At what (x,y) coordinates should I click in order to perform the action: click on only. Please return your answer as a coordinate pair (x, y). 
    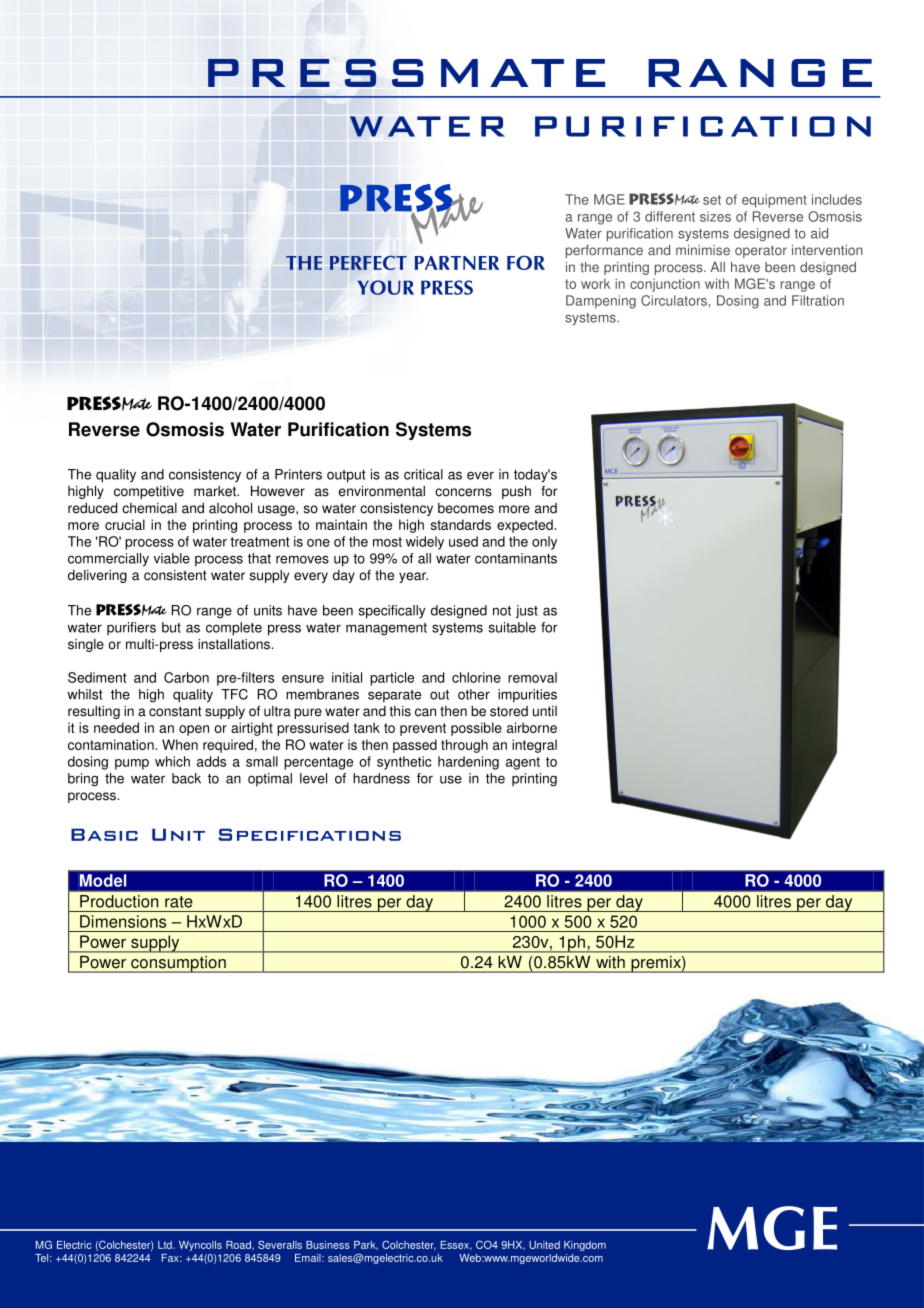
    Looking at the image, I should click on (544, 543).
